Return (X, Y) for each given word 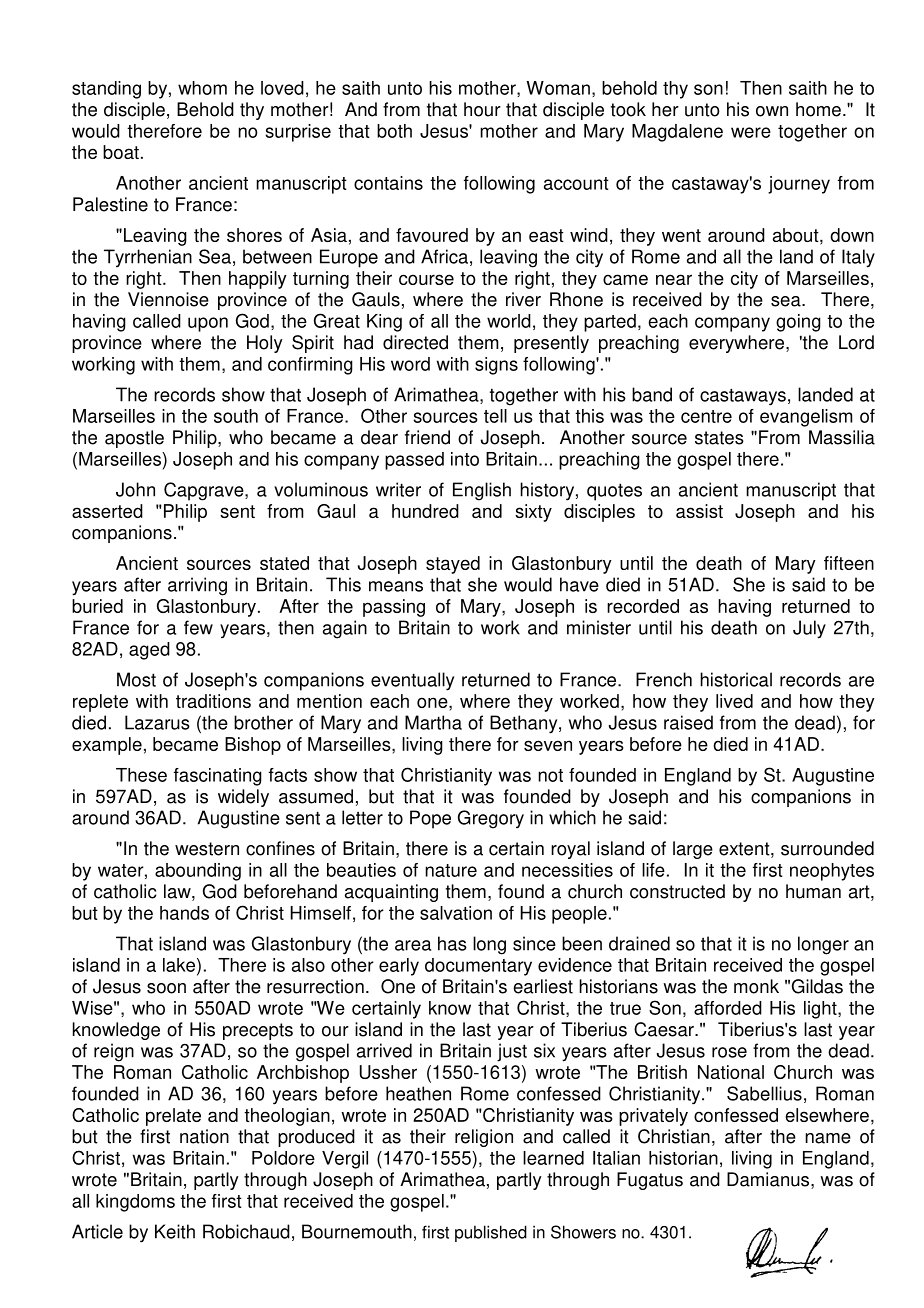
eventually (412, 681)
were (751, 132)
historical (736, 679)
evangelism (806, 418)
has (452, 943)
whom (202, 88)
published (491, 1233)
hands (184, 913)
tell (495, 416)
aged (149, 651)
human (813, 891)
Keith (175, 1231)
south (236, 416)
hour (482, 109)
